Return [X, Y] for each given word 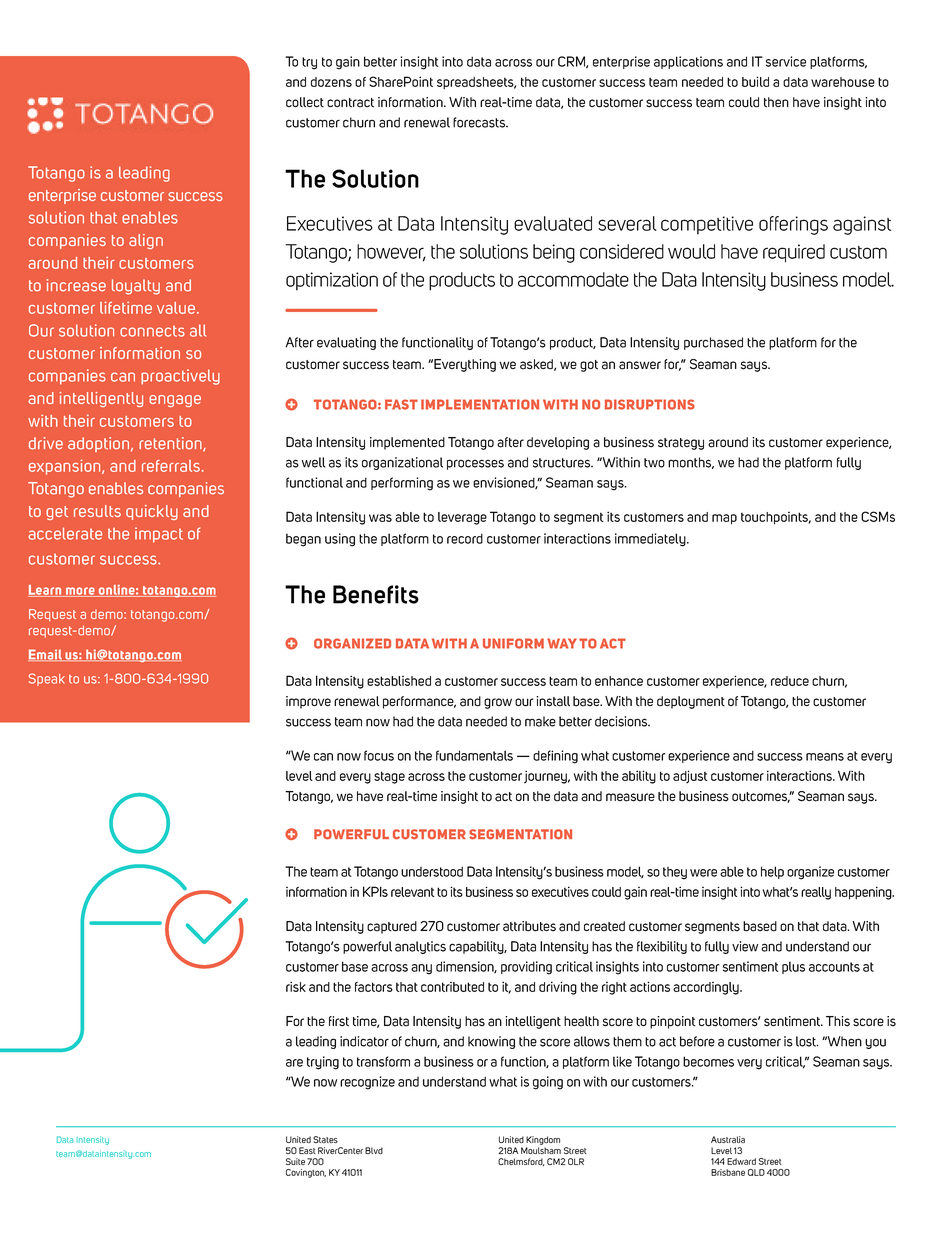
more [80, 592]
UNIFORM [513, 643]
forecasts [480, 122]
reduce [790, 681]
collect [305, 102]
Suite [295, 1161]
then [776, 102]
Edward [741, 1161]
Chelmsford [521, 1162]
